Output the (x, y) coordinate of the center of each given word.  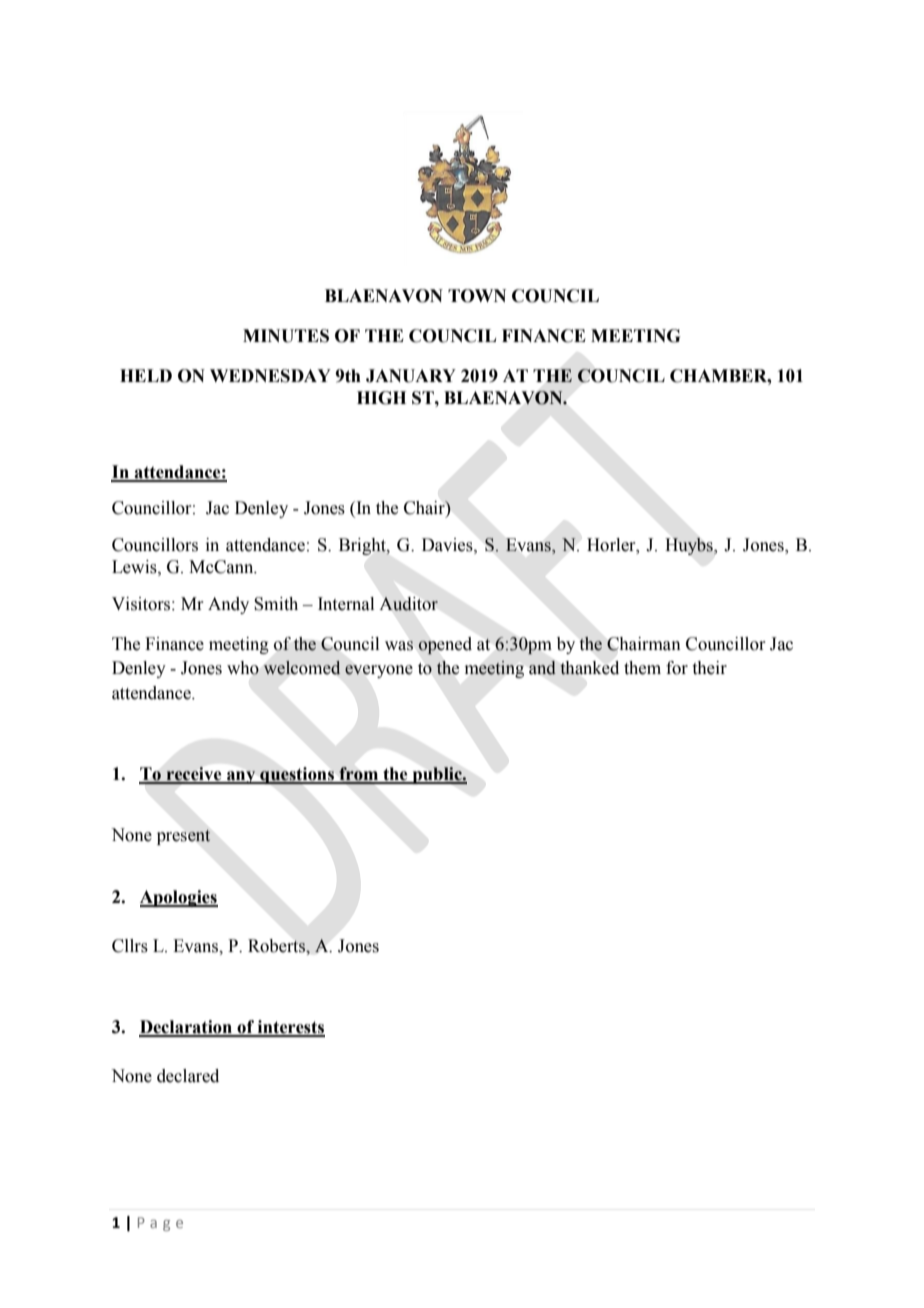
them (642, 668)
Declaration (186, 1028)
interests (290, 1028)
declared (188, 1076)
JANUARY (411, 376)
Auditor (409, 604)
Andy (228, 605)
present (184, 837)
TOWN (477, 296)
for (677, 668)
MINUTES (286, 336)
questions (297, 775)
